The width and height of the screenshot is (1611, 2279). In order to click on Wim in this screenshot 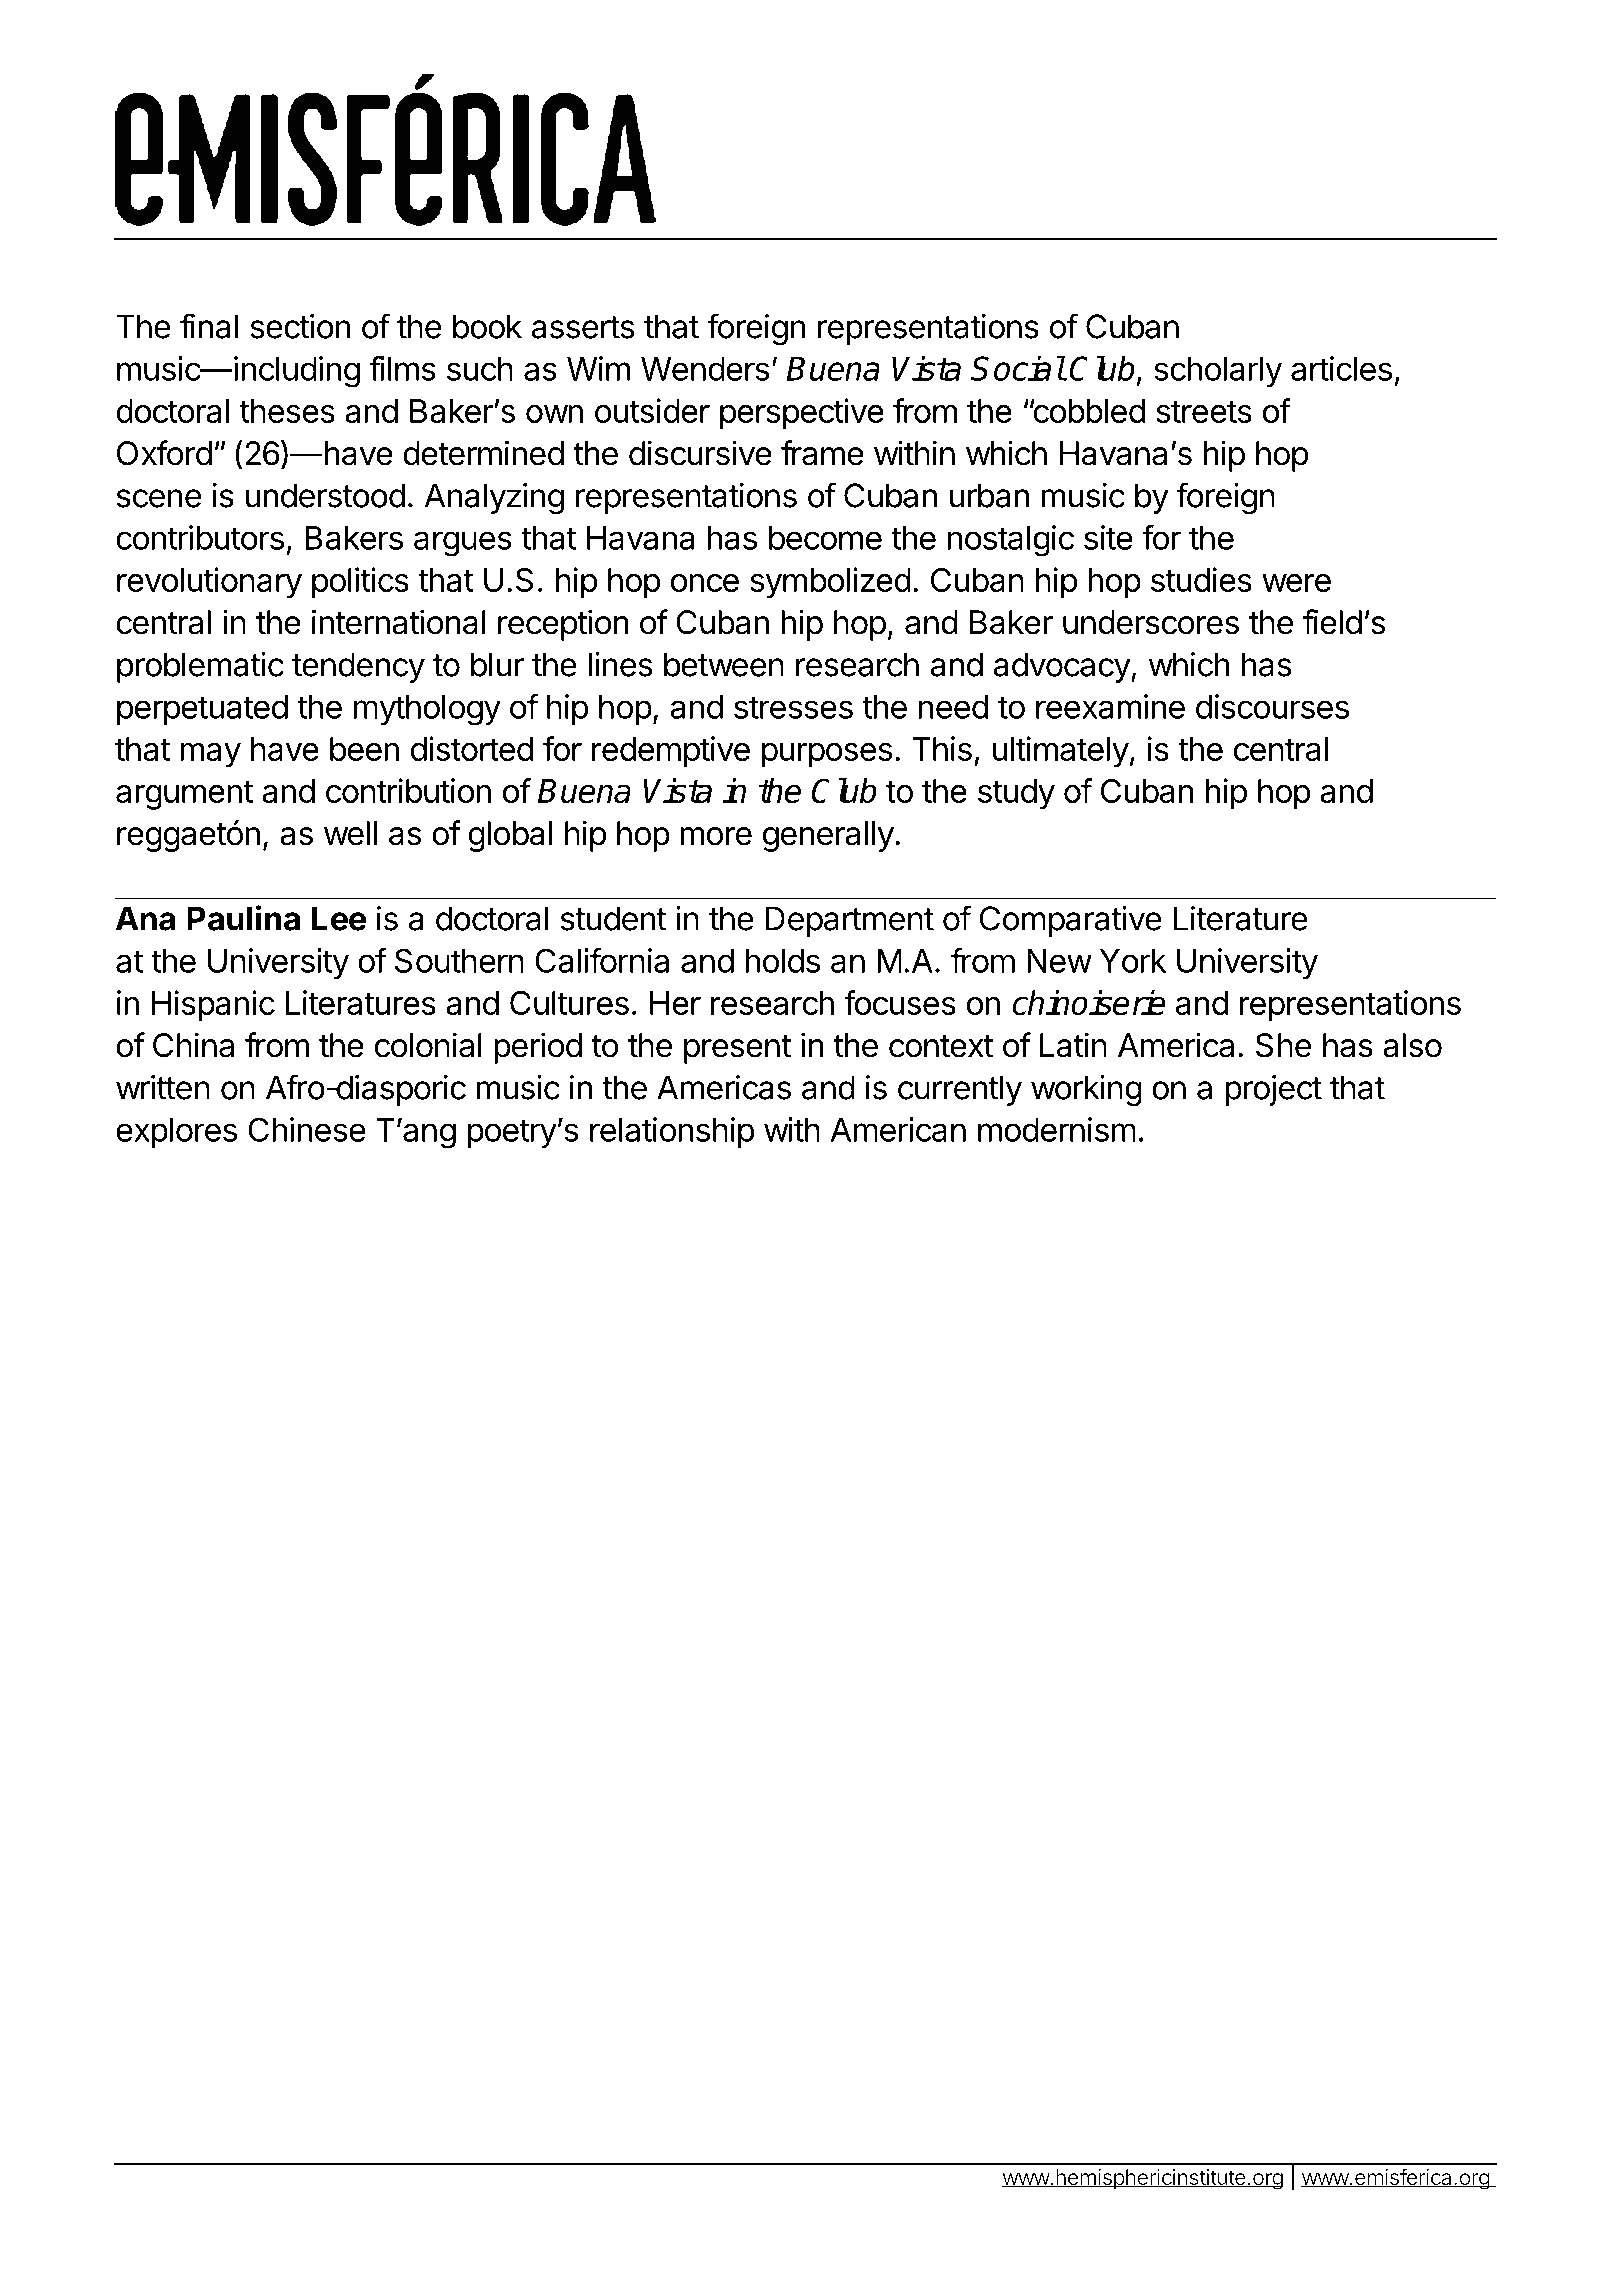, I will do `click(598, 368)`.
